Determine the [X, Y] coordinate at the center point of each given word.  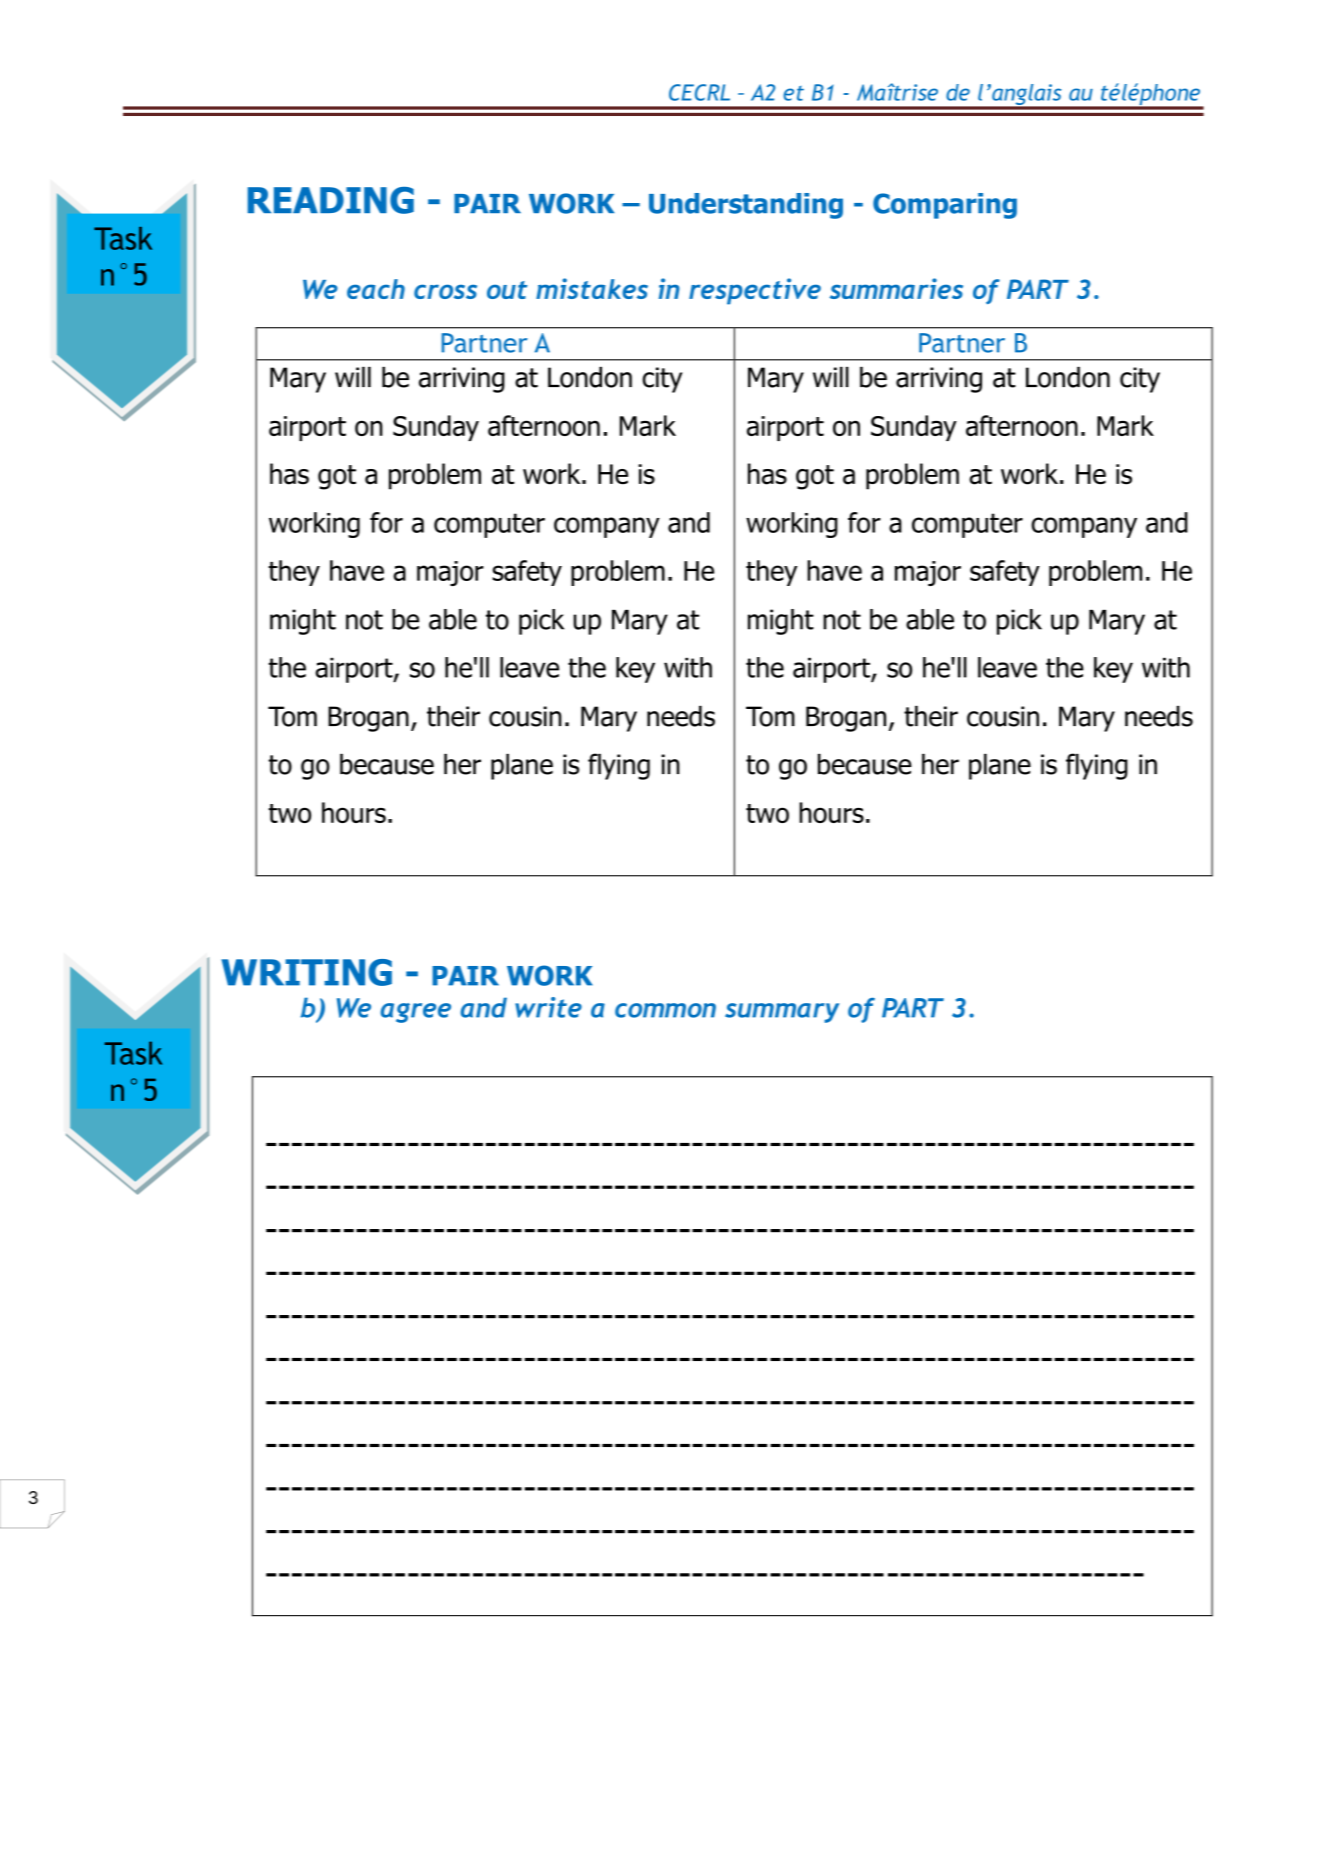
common [665, 1010]
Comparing [945, 206]
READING [331, 200]
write [548, 1007]
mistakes [592, 288]
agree [416, 1013]
